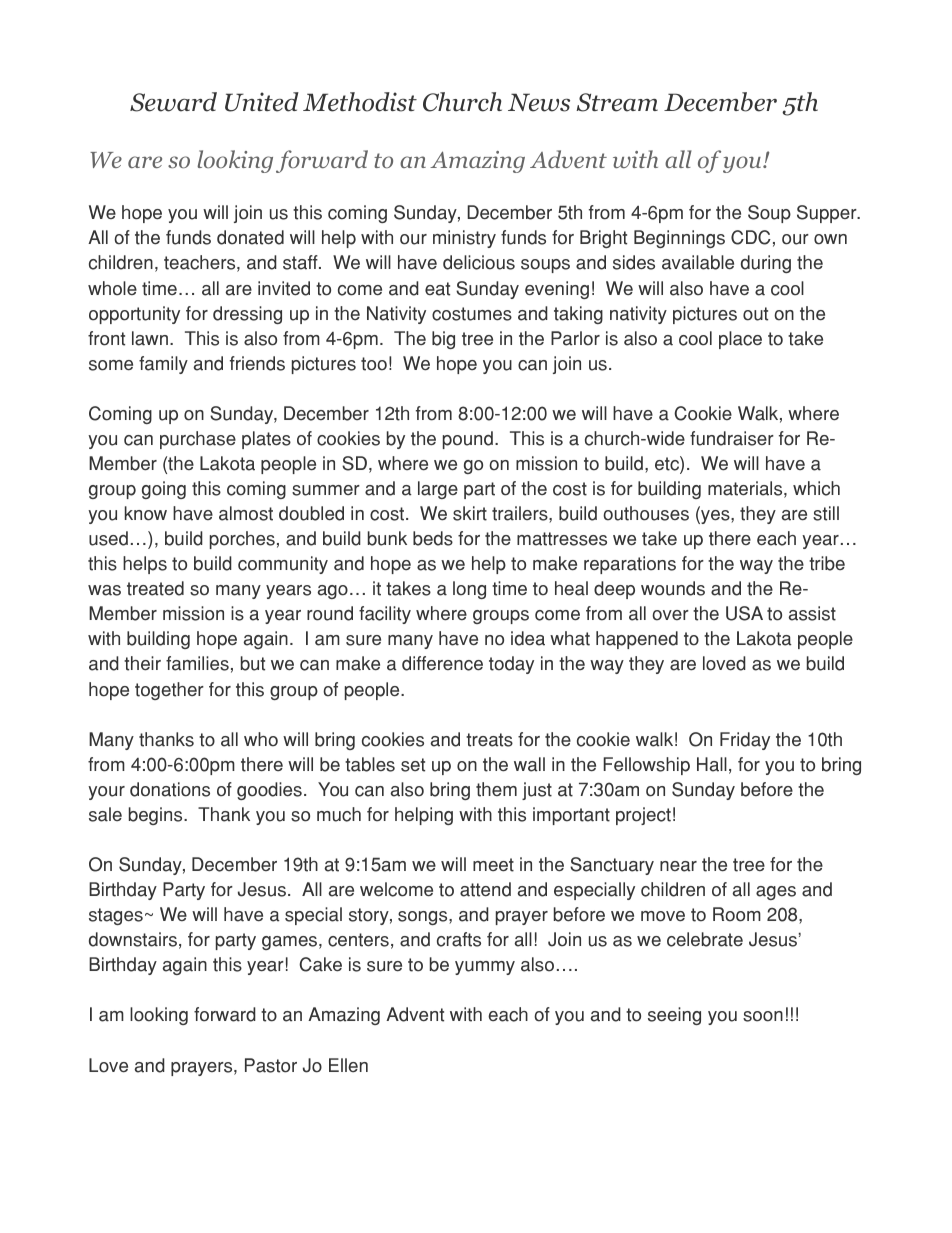 Image resolution: width=952 pixels, height=1233 pixels. Describe the element at coordinates (712, 764) in the screenshot. I see `Hall` at that location.
